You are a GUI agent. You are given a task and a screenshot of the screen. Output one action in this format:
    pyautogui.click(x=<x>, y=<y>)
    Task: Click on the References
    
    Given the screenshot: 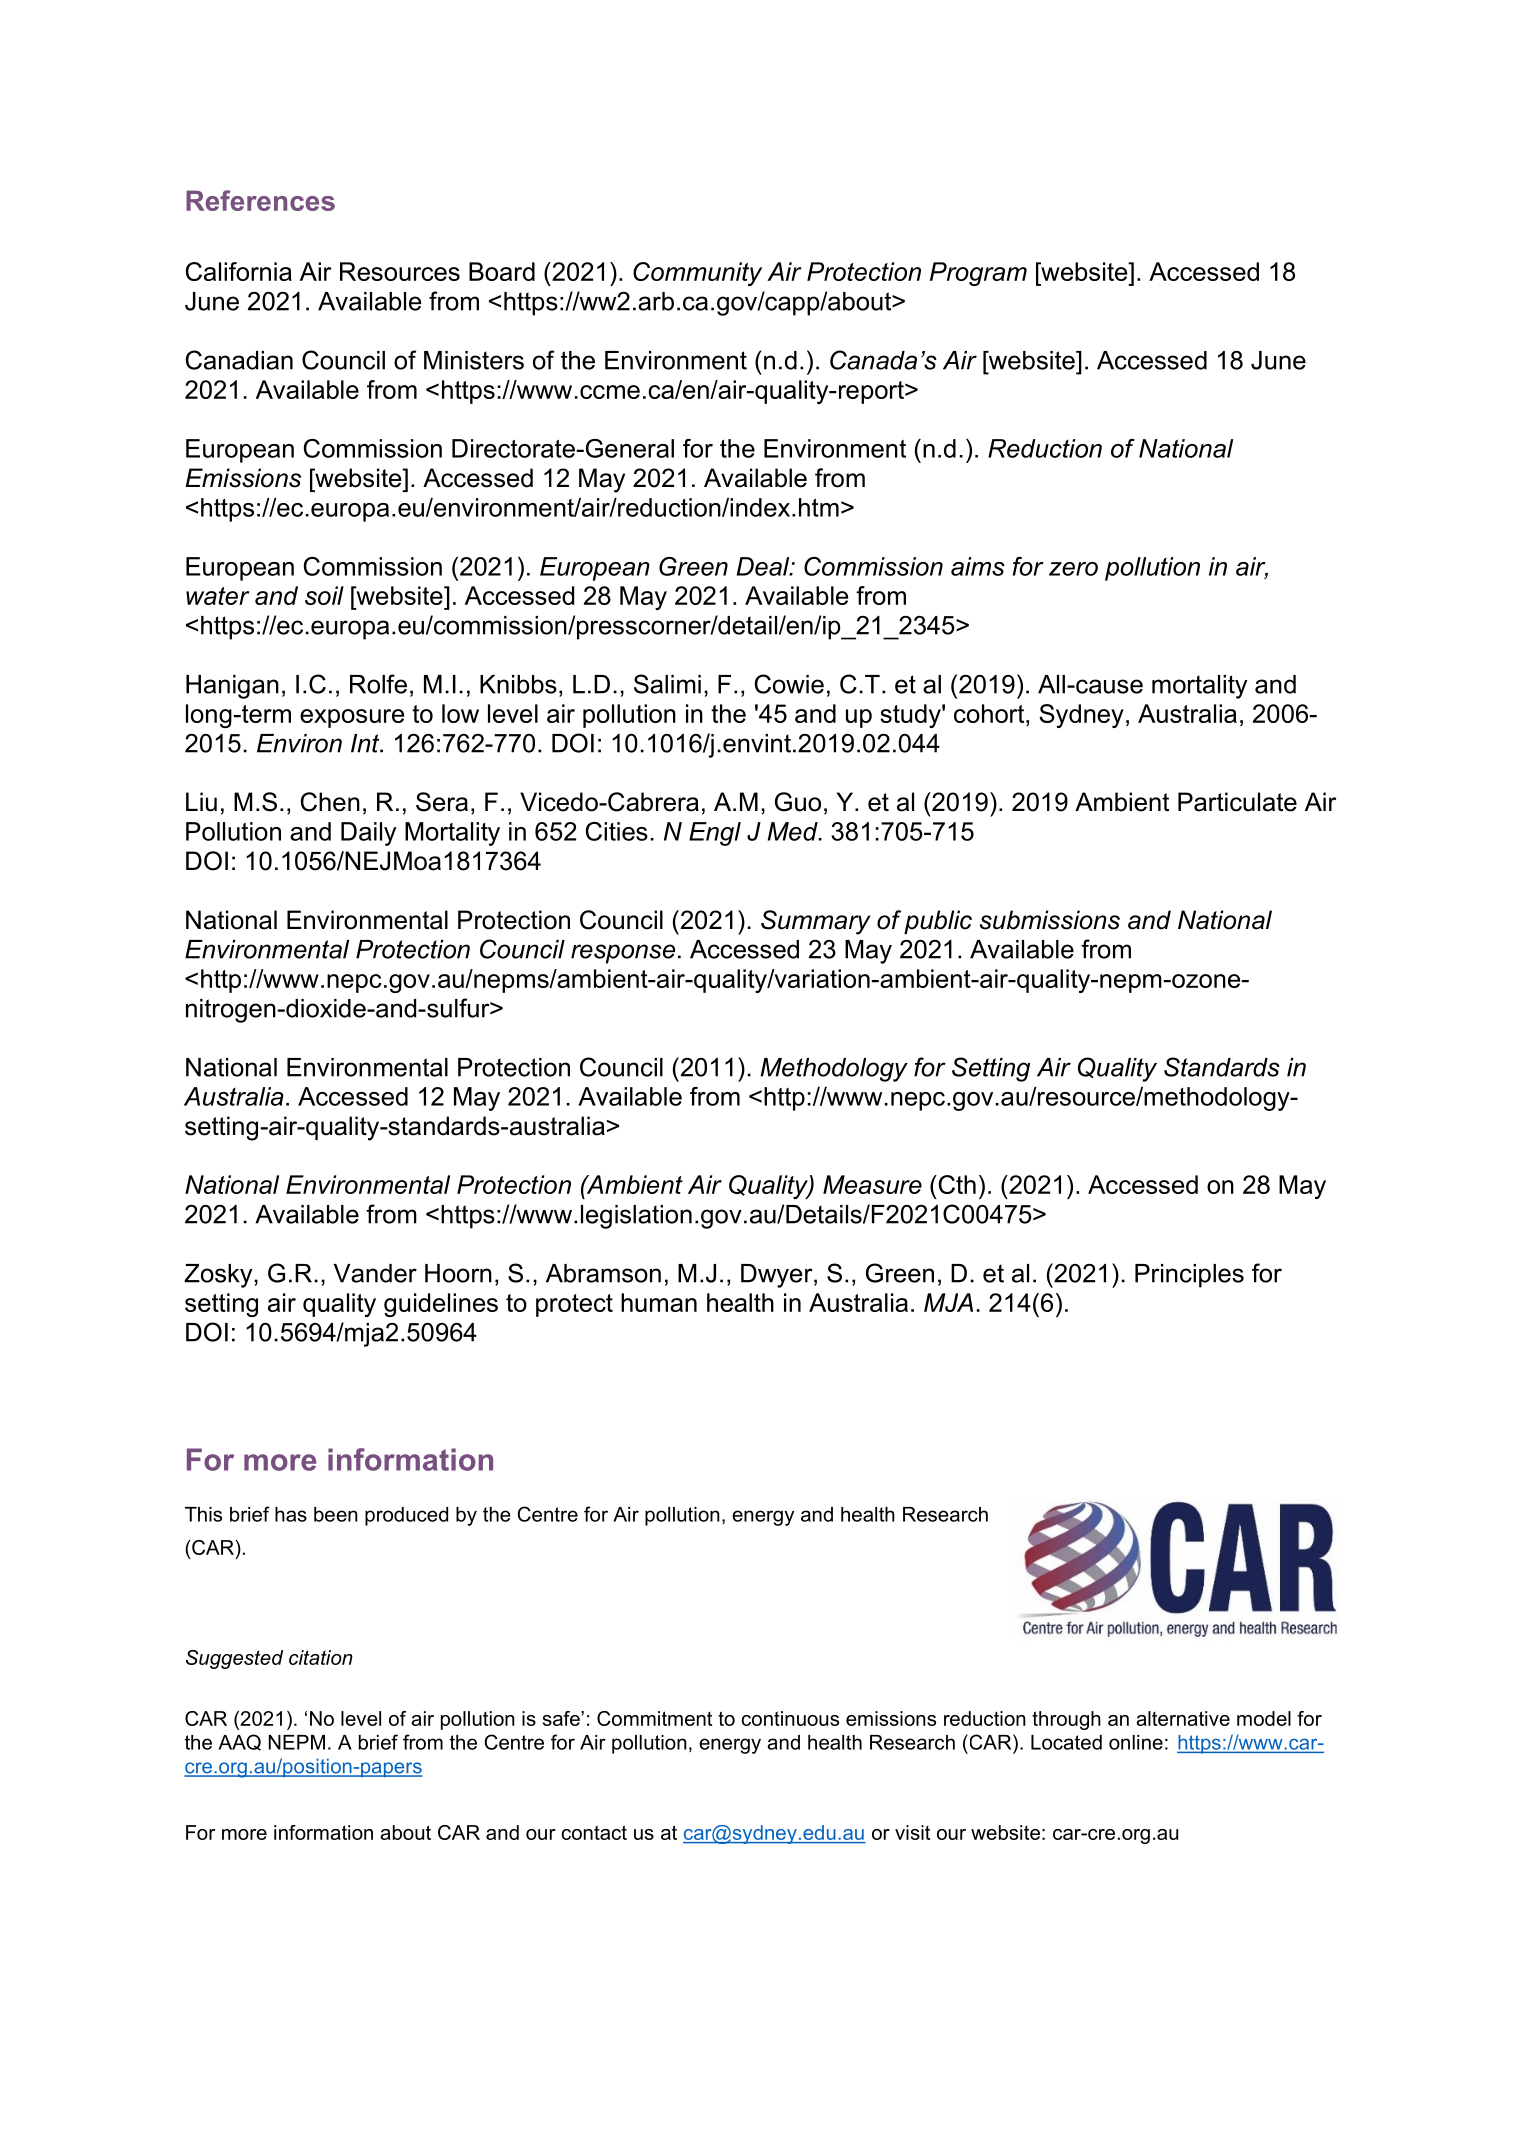 What is the action you would take?
    pyautogui.click(x=260, y=200)
